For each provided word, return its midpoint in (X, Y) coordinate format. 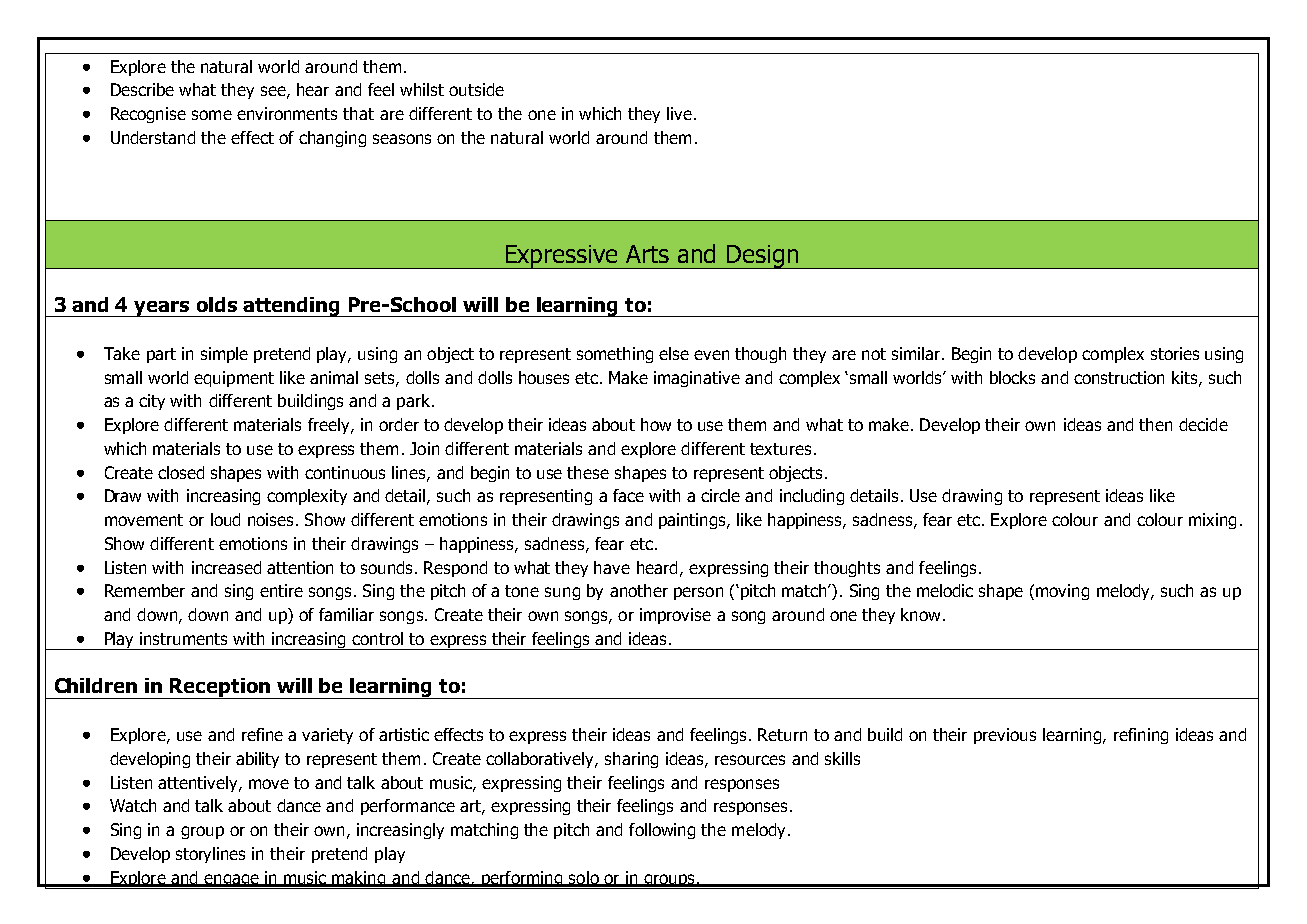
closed (181, 472)
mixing (1212, 521)
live (679, 113)
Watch (133, 805)
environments (287, 113)
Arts (647, 254)
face (628, 495)
